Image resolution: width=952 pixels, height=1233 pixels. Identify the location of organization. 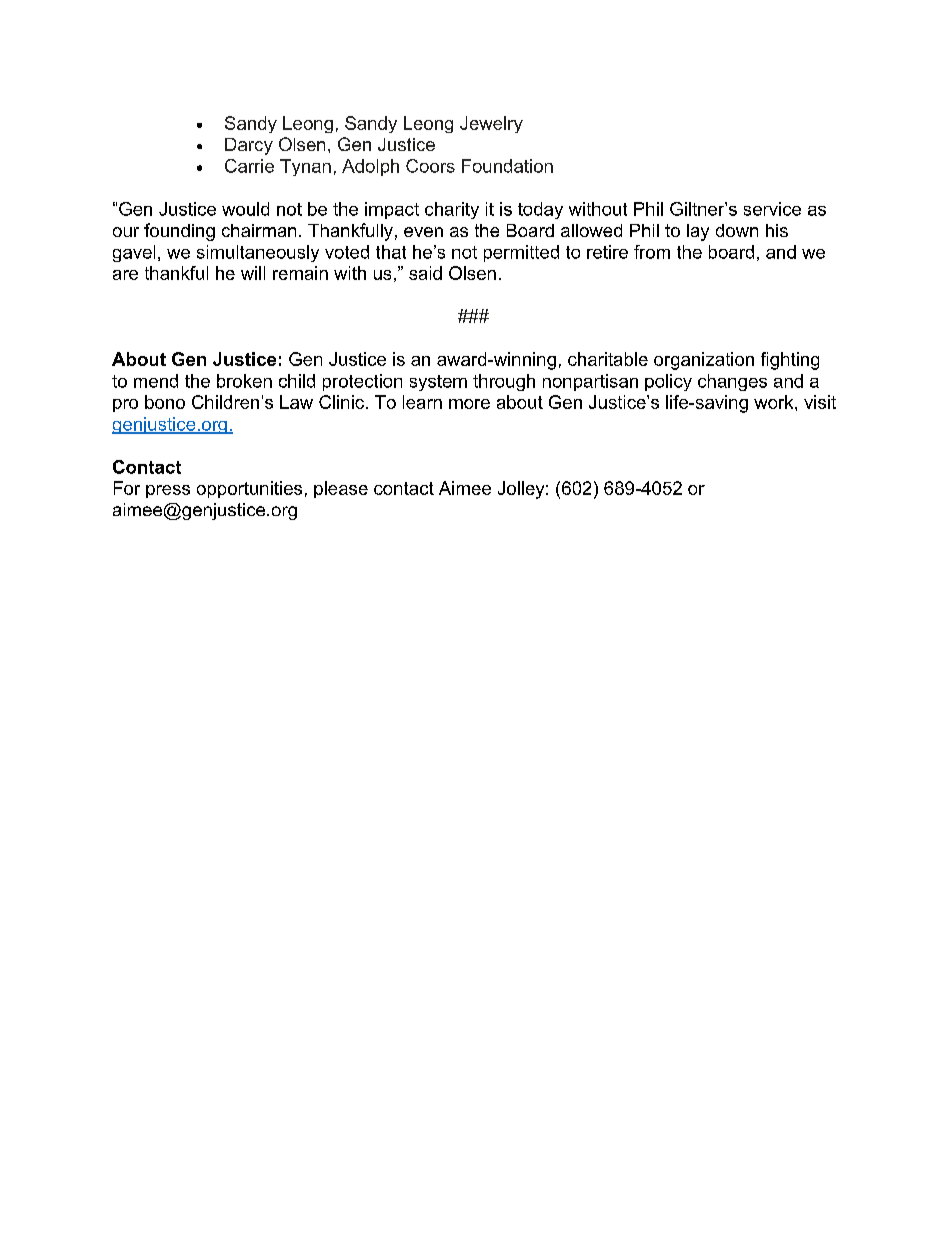
(704, 361).
